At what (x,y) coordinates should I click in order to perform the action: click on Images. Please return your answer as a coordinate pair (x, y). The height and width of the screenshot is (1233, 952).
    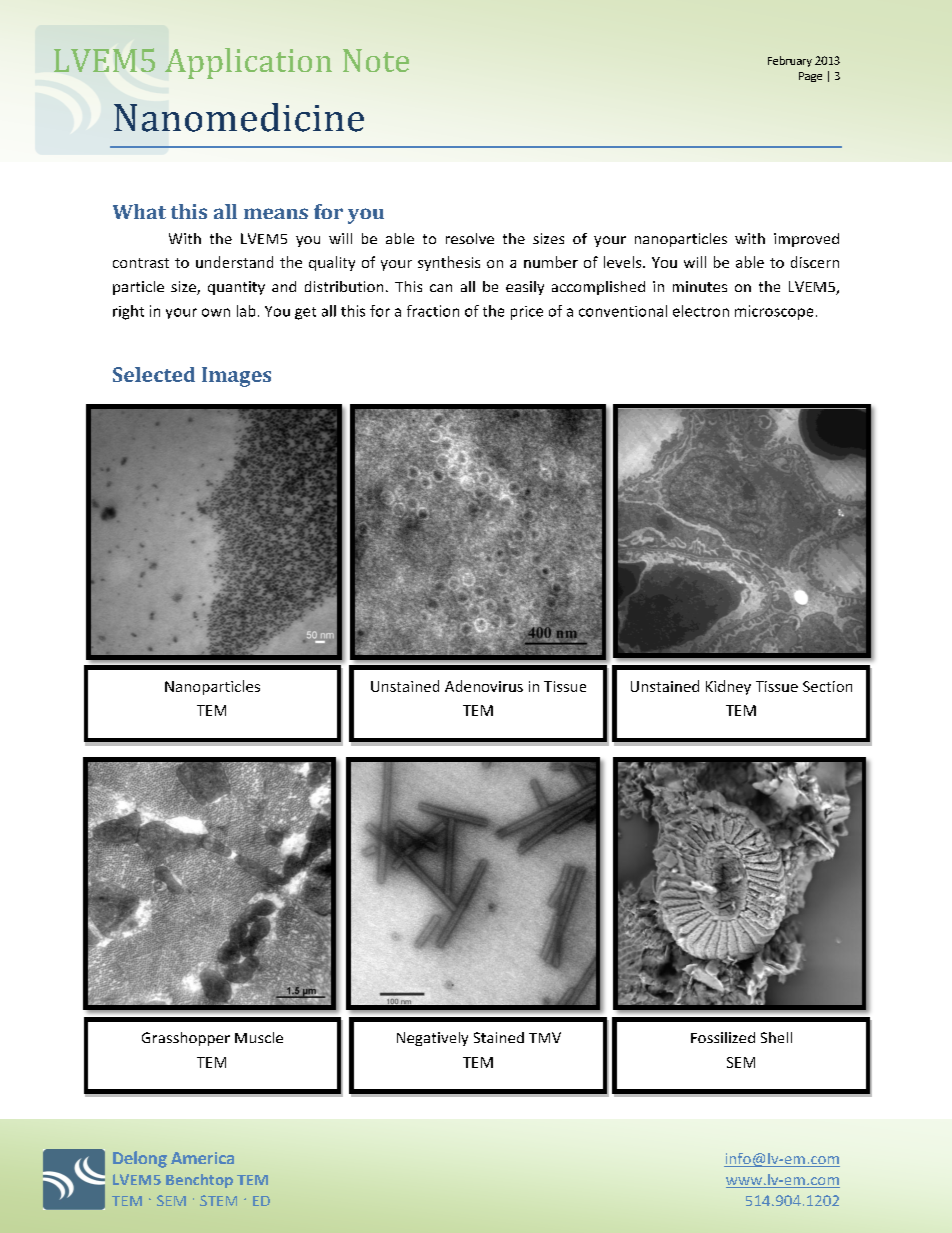
    Looking at the image, I should click on (236, 377).
